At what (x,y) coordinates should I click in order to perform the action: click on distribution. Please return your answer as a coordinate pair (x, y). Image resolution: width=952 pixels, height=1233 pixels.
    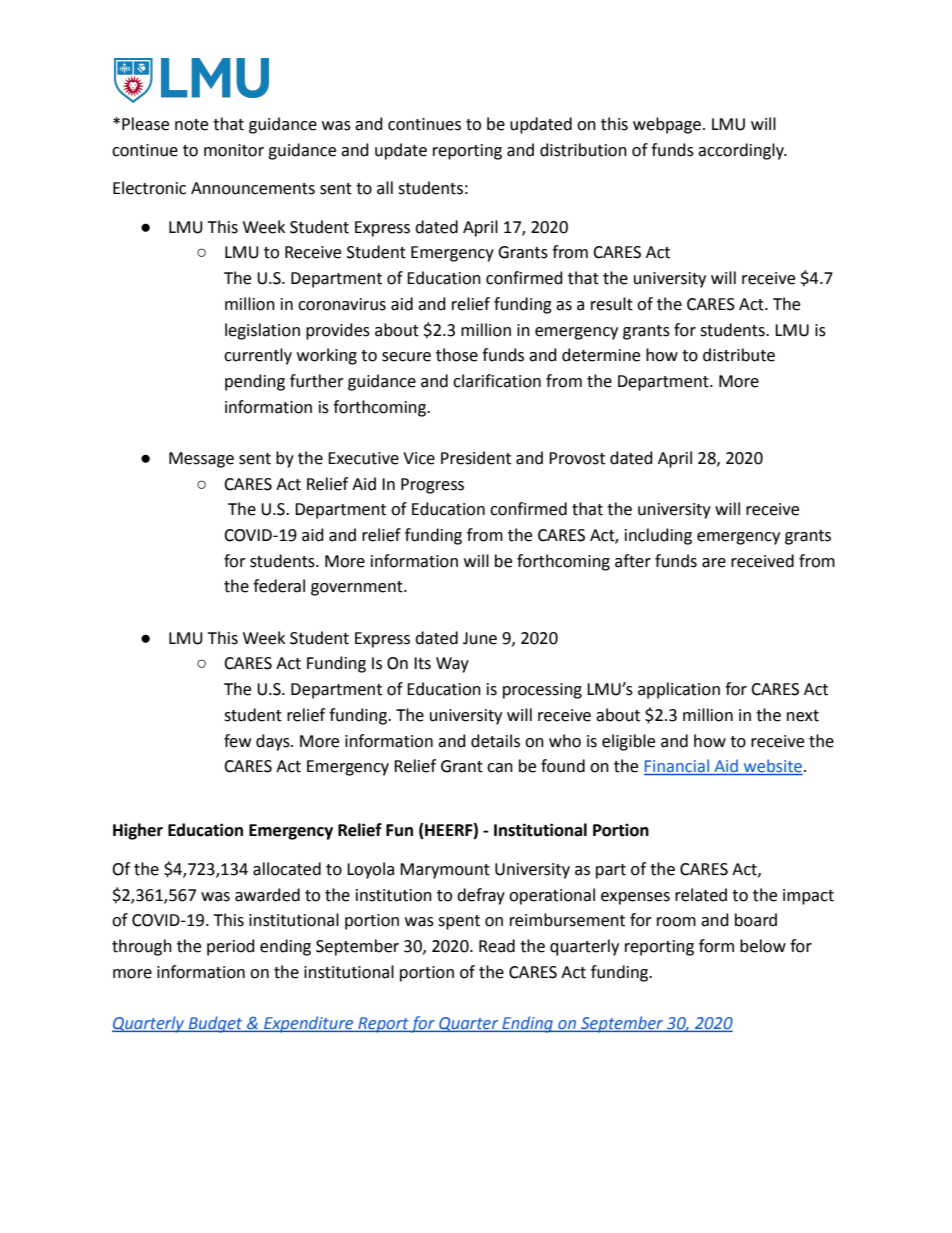
    Looking at the image, I should click on (583, 150).
